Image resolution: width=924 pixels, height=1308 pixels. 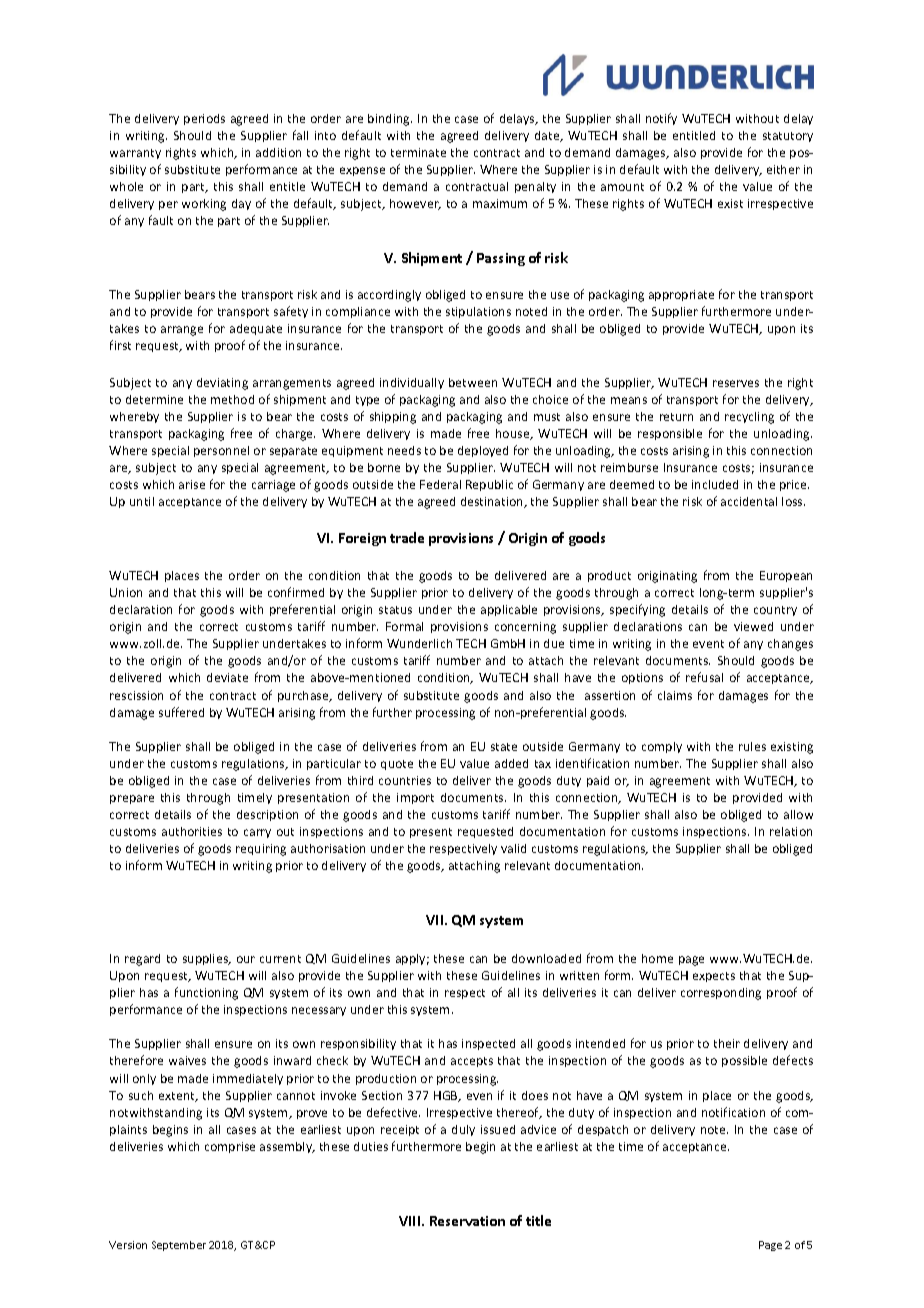 What do you see at coordinates (179, 1246) in the document?
I see `September` at bounding box center [179, 1246].
